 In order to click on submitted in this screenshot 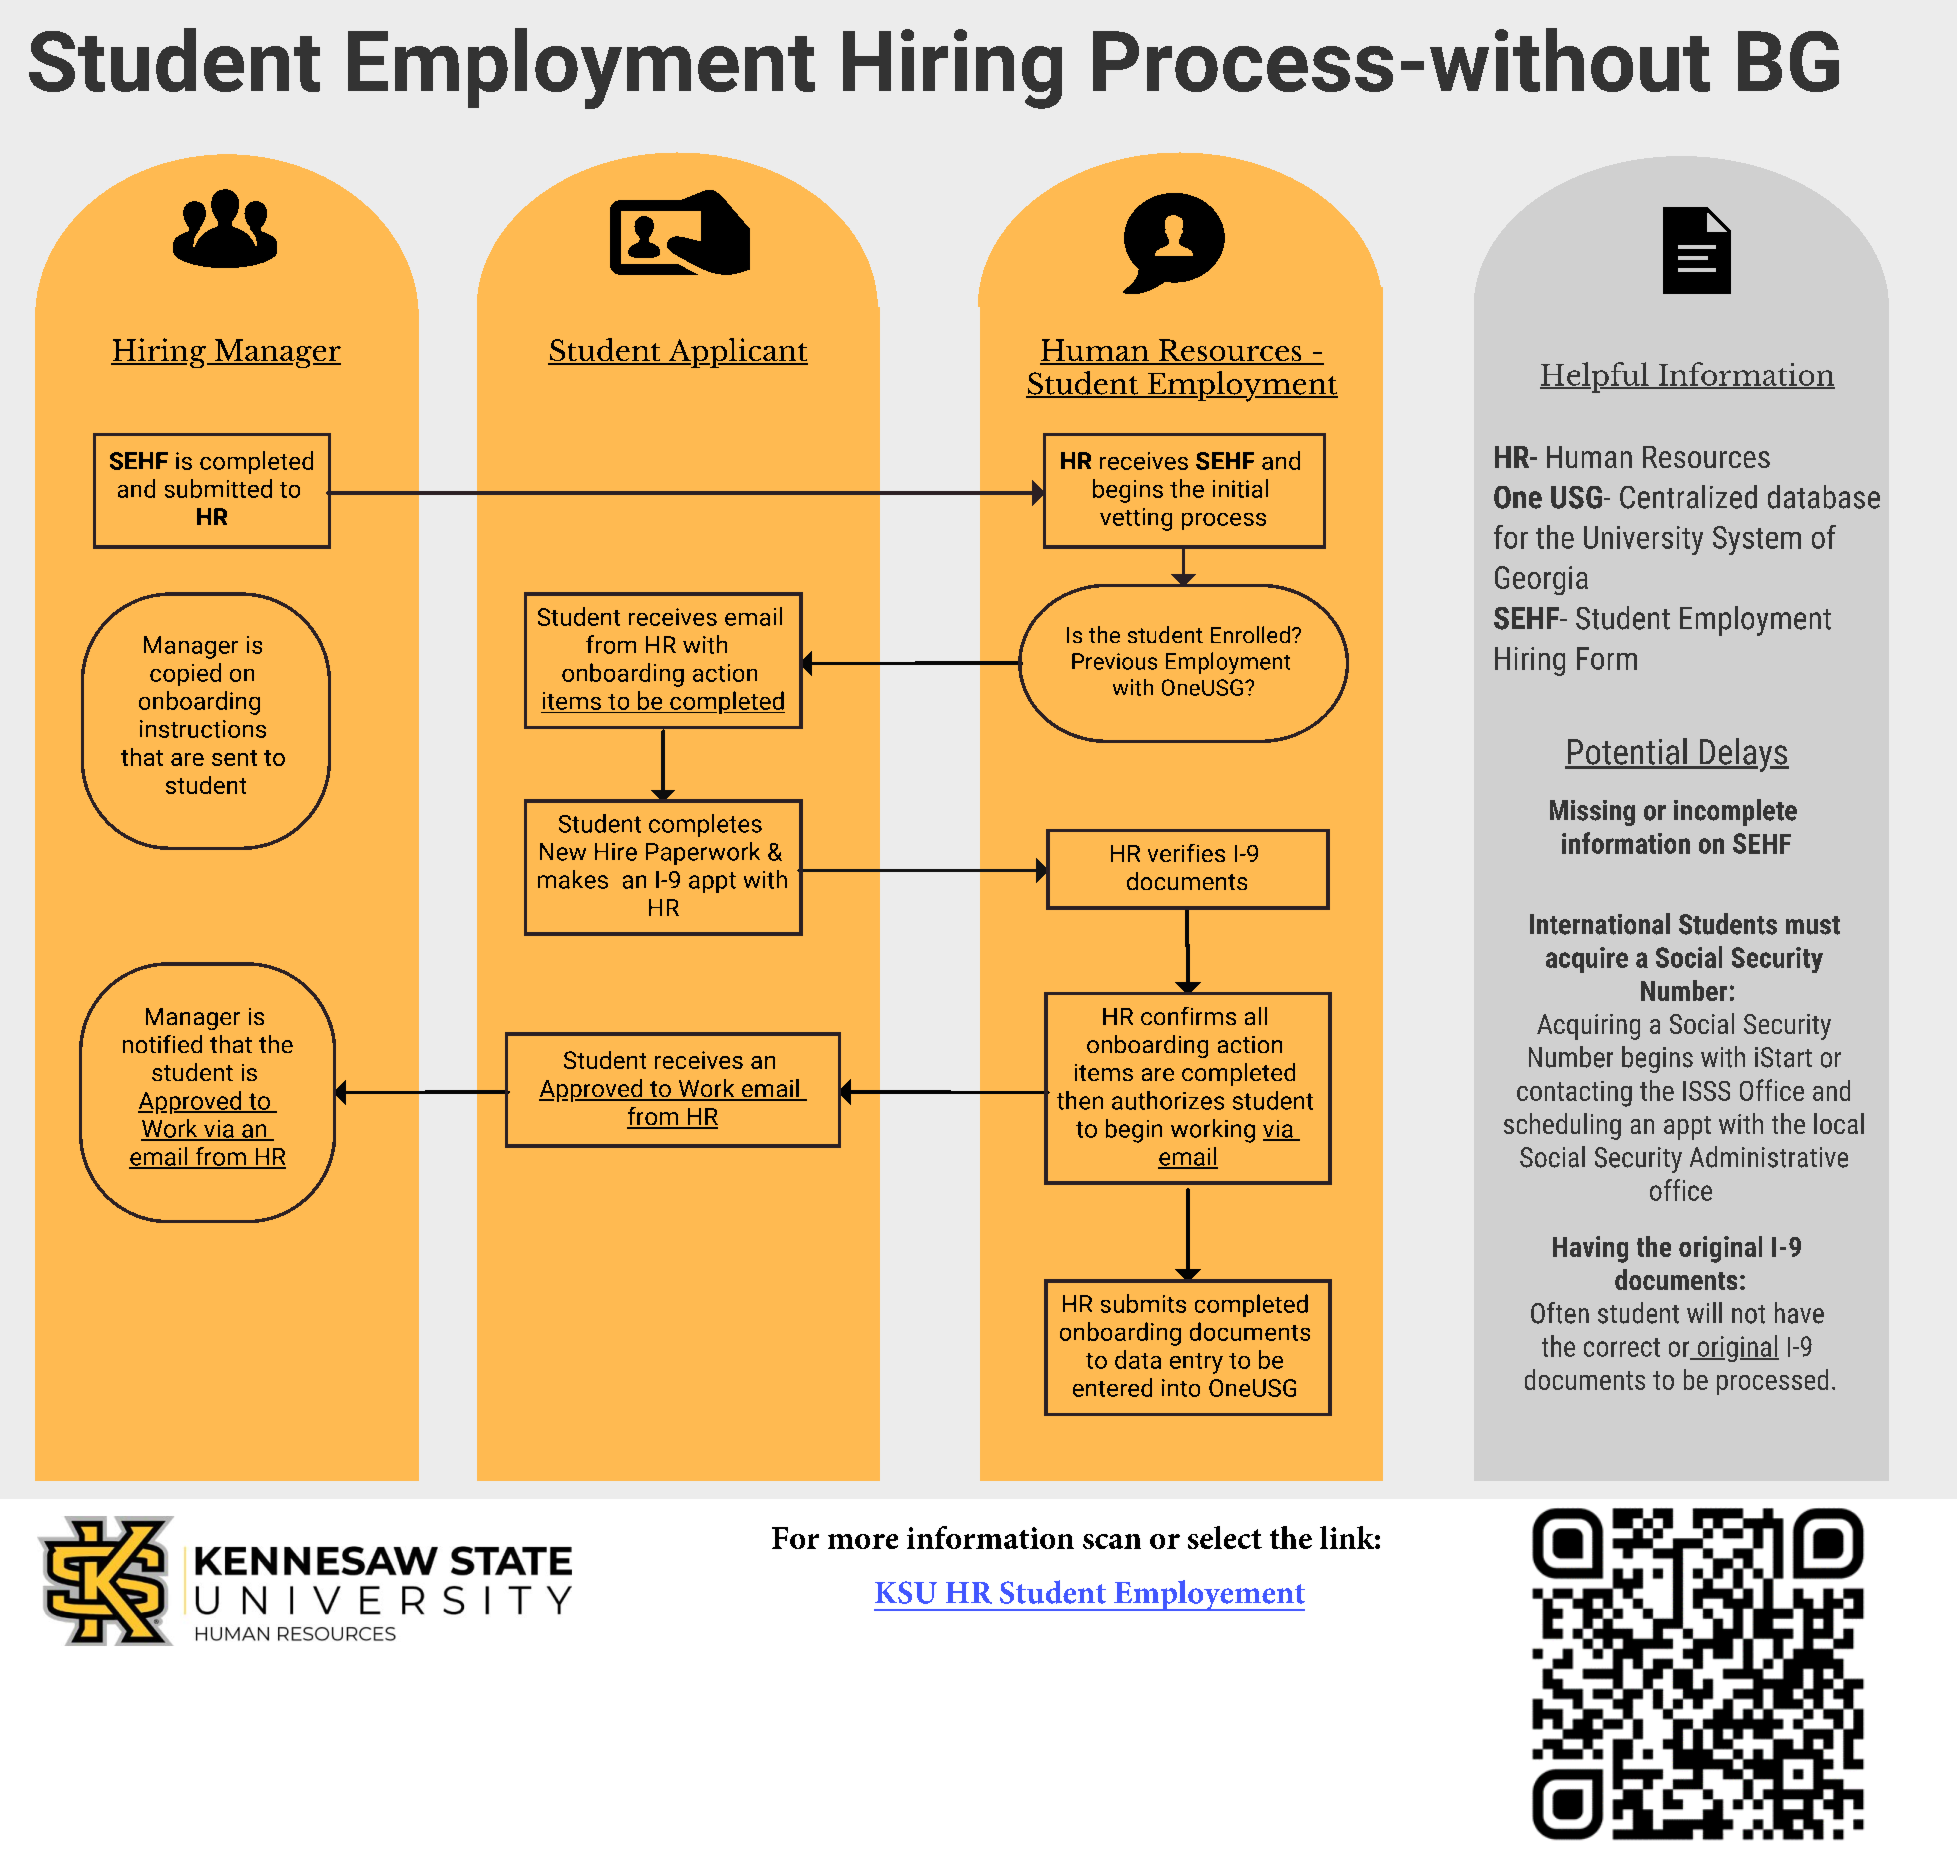, I will do `click(218, 488)`.
